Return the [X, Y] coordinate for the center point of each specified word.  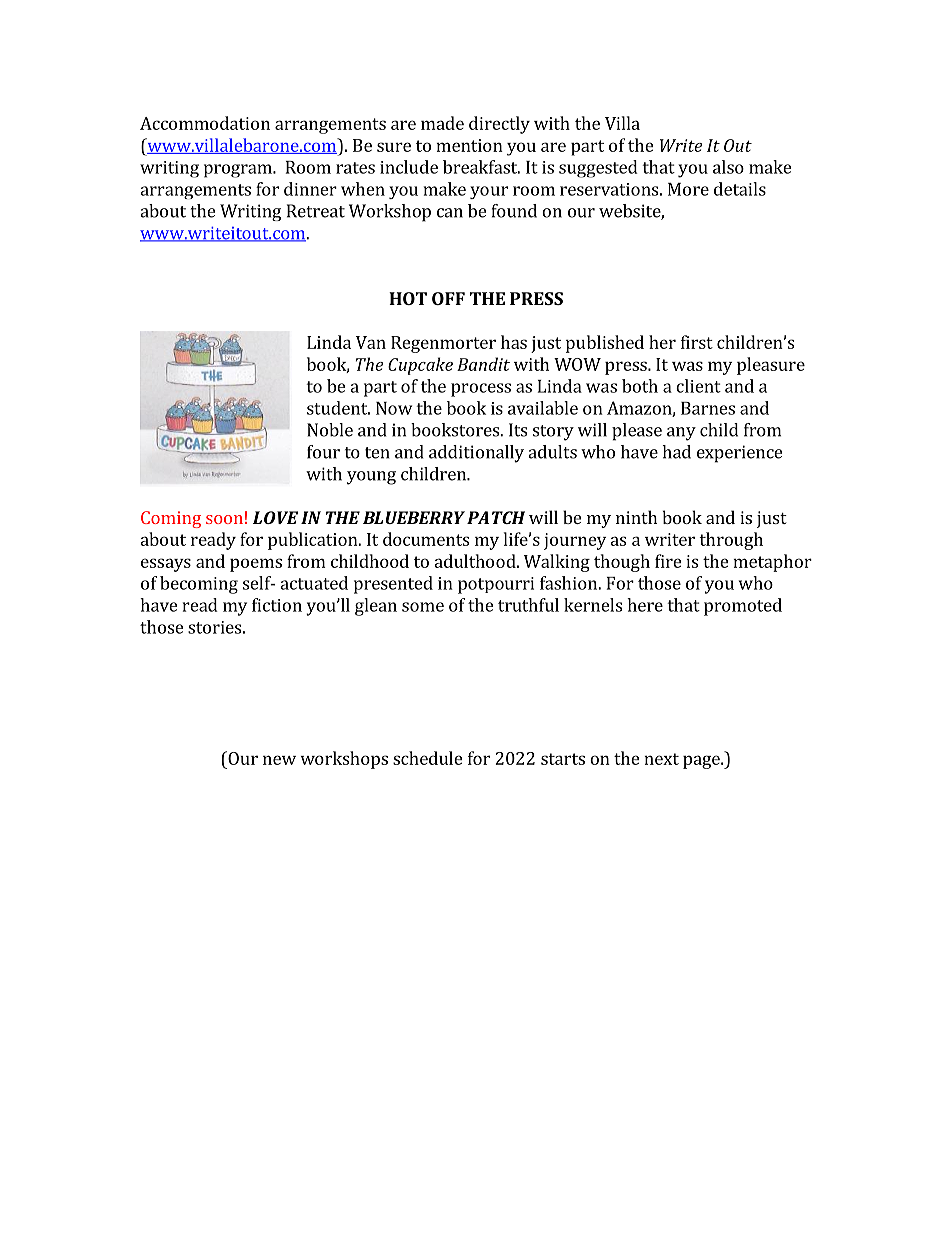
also [728, 167]
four [323, 452]
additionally [476, 454]
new [279, 760]
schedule [428, 758]
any [681, 434]
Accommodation [205, 123]
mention [469, 145]
